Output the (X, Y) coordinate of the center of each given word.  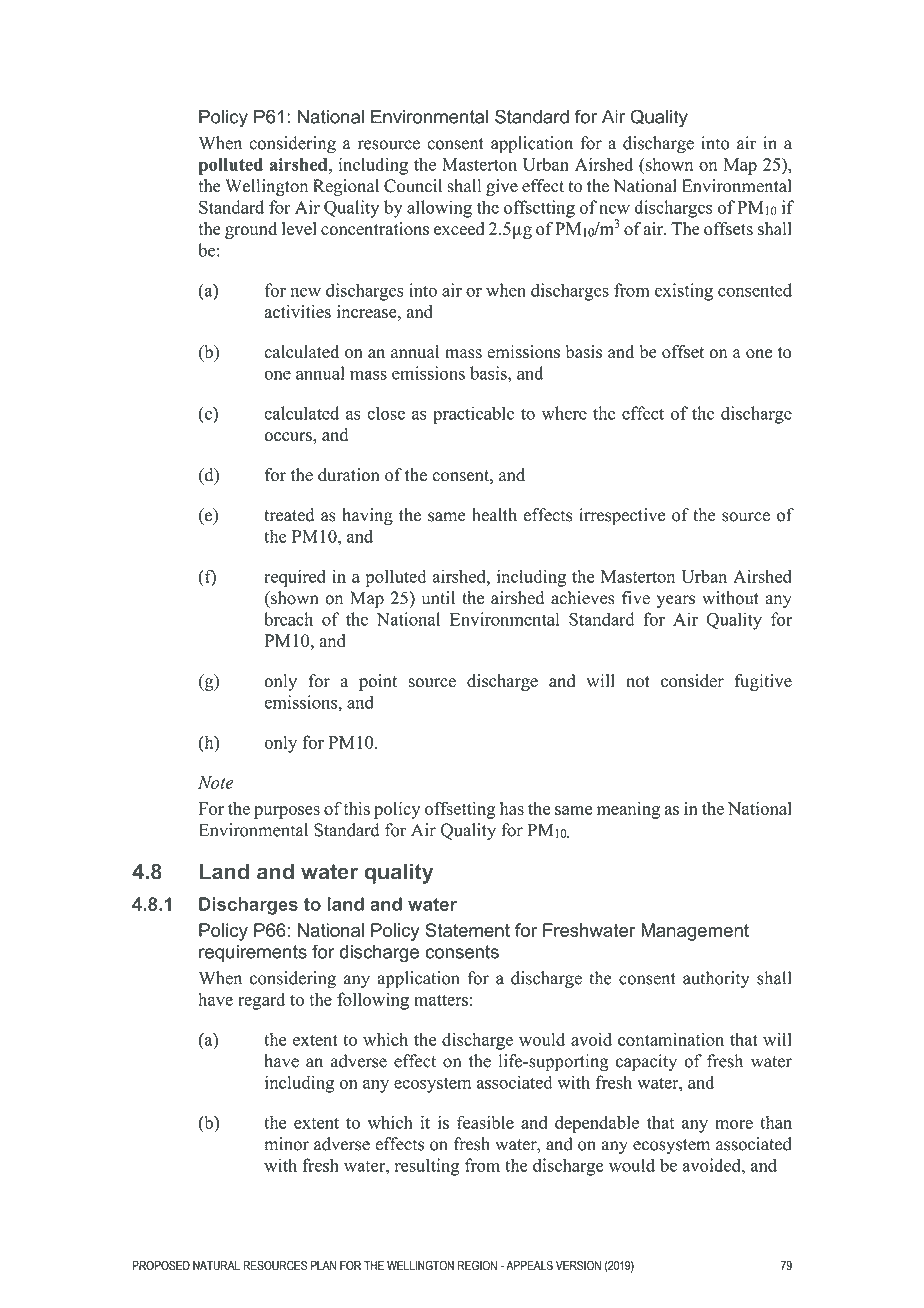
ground (251, 230)
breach (288, 619)
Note (215, 782)
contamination (671, 1039)
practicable (473, 415)
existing (684, 292)
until (438, 598)
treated (289, 515)
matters (441, 1000)
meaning (628, 810)
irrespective (622, 516)
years (676, 601)
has (512, 808)
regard (261, 1001)
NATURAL (216, 1266)
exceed (459, 228)
